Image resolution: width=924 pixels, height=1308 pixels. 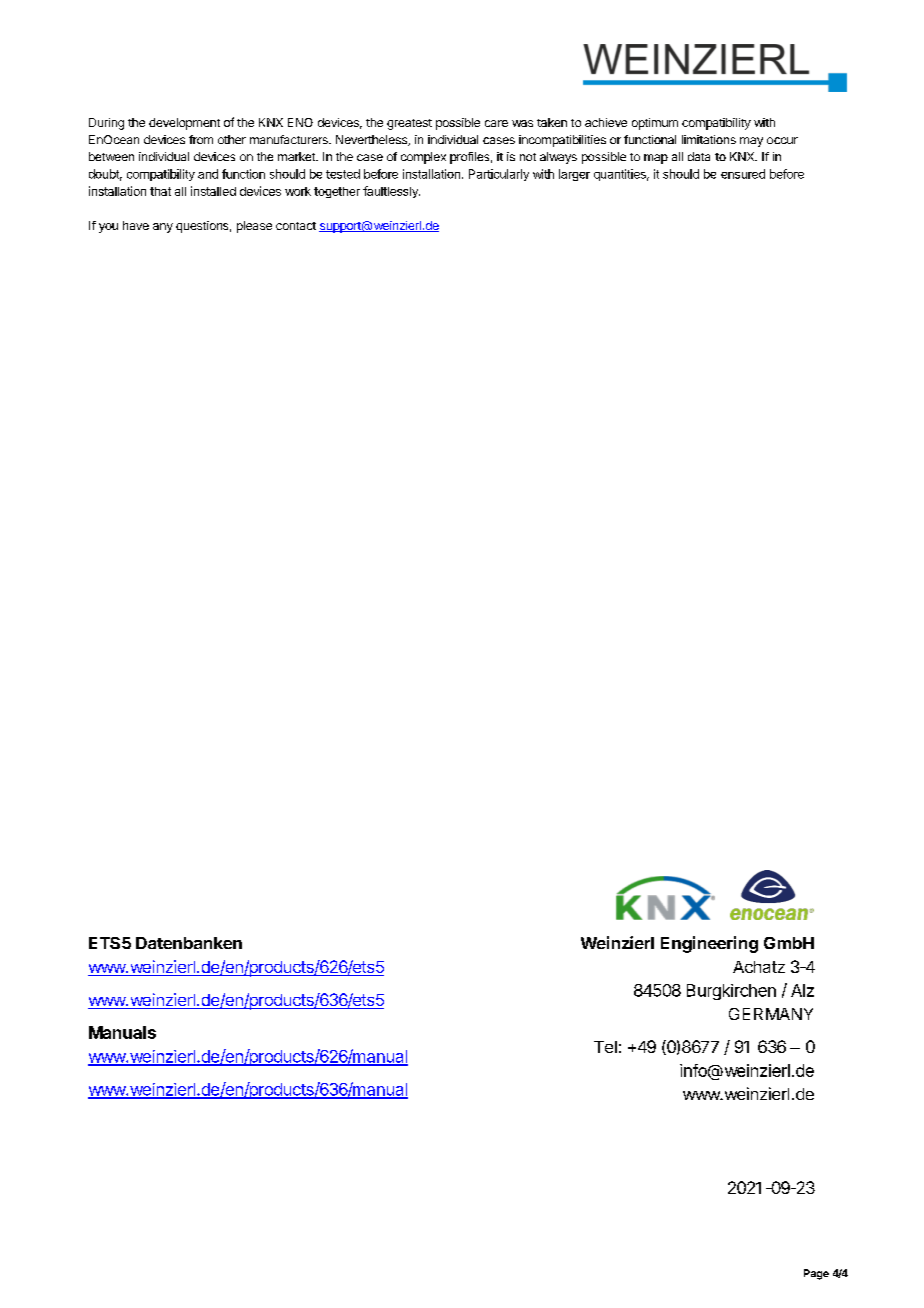 I want to click on you, so click(x=108, y=228).
